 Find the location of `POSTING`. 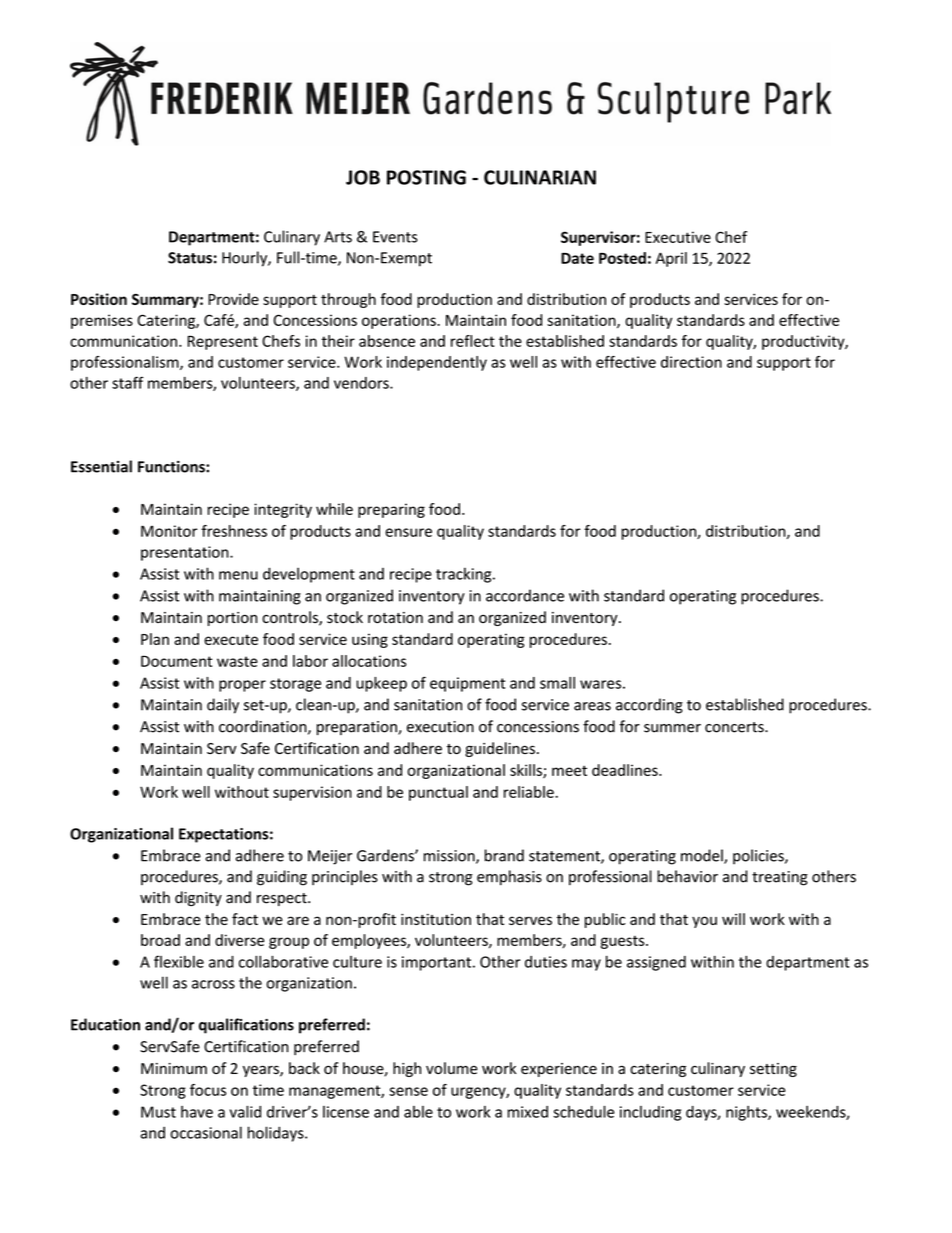

POSTING is located at coordinates (426, 177).
